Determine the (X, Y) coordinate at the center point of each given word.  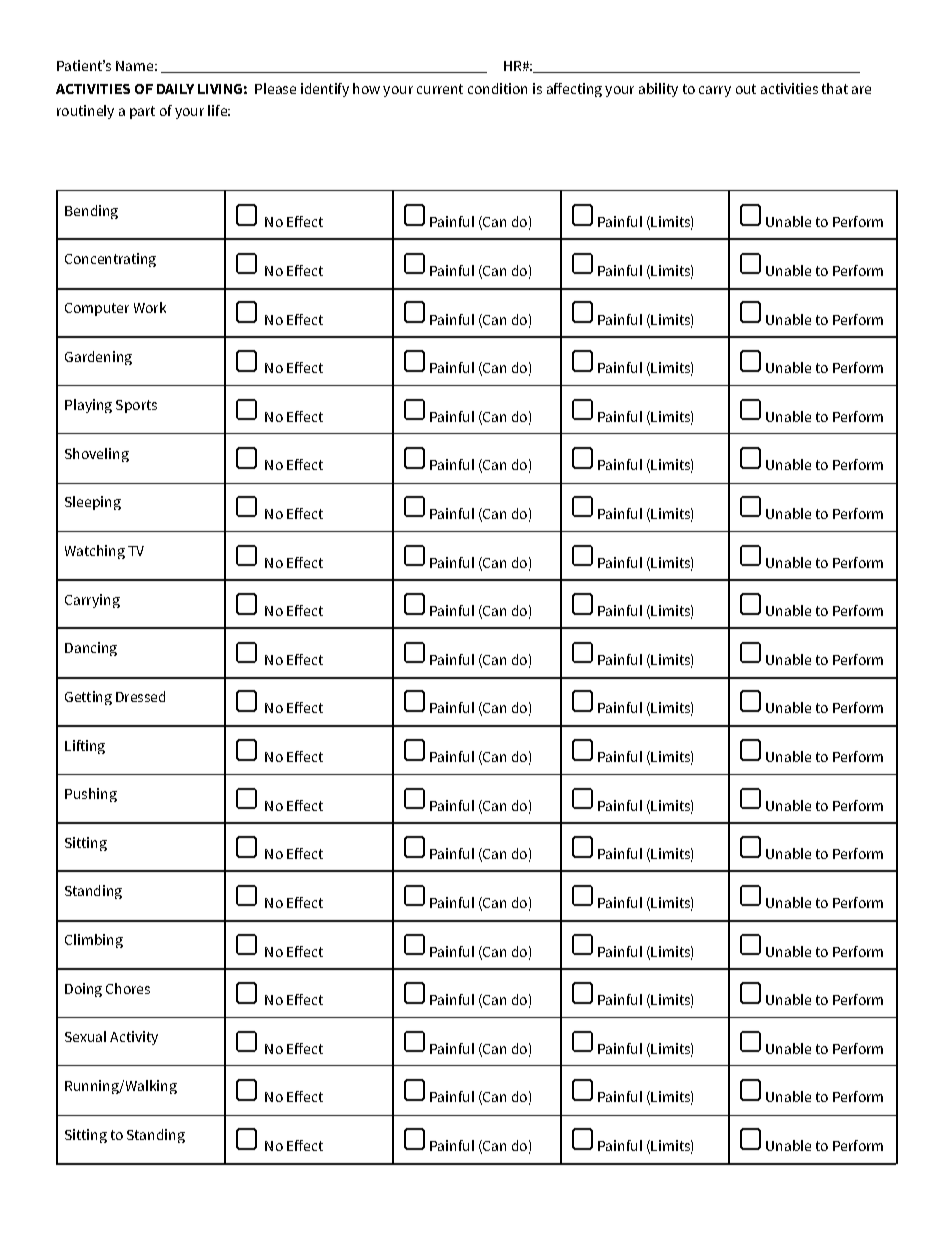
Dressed (140, 696)
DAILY (175, 89)
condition (497, 88)
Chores (128, 988)
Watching (95, 552)
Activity (134, 1038)
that (835, 88)
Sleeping (93, 503)
